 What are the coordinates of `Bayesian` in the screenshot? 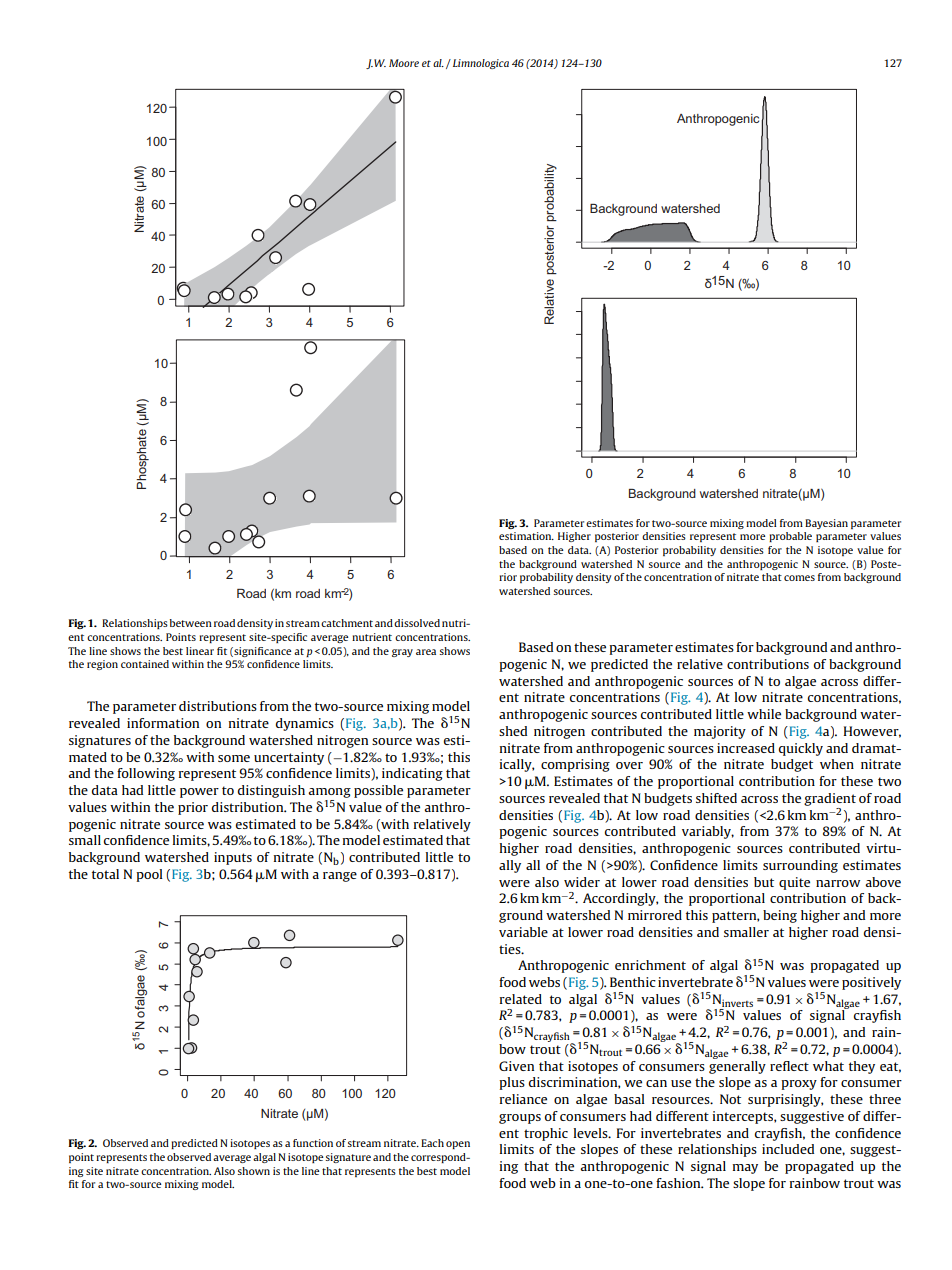 It's located at (826, 524).
